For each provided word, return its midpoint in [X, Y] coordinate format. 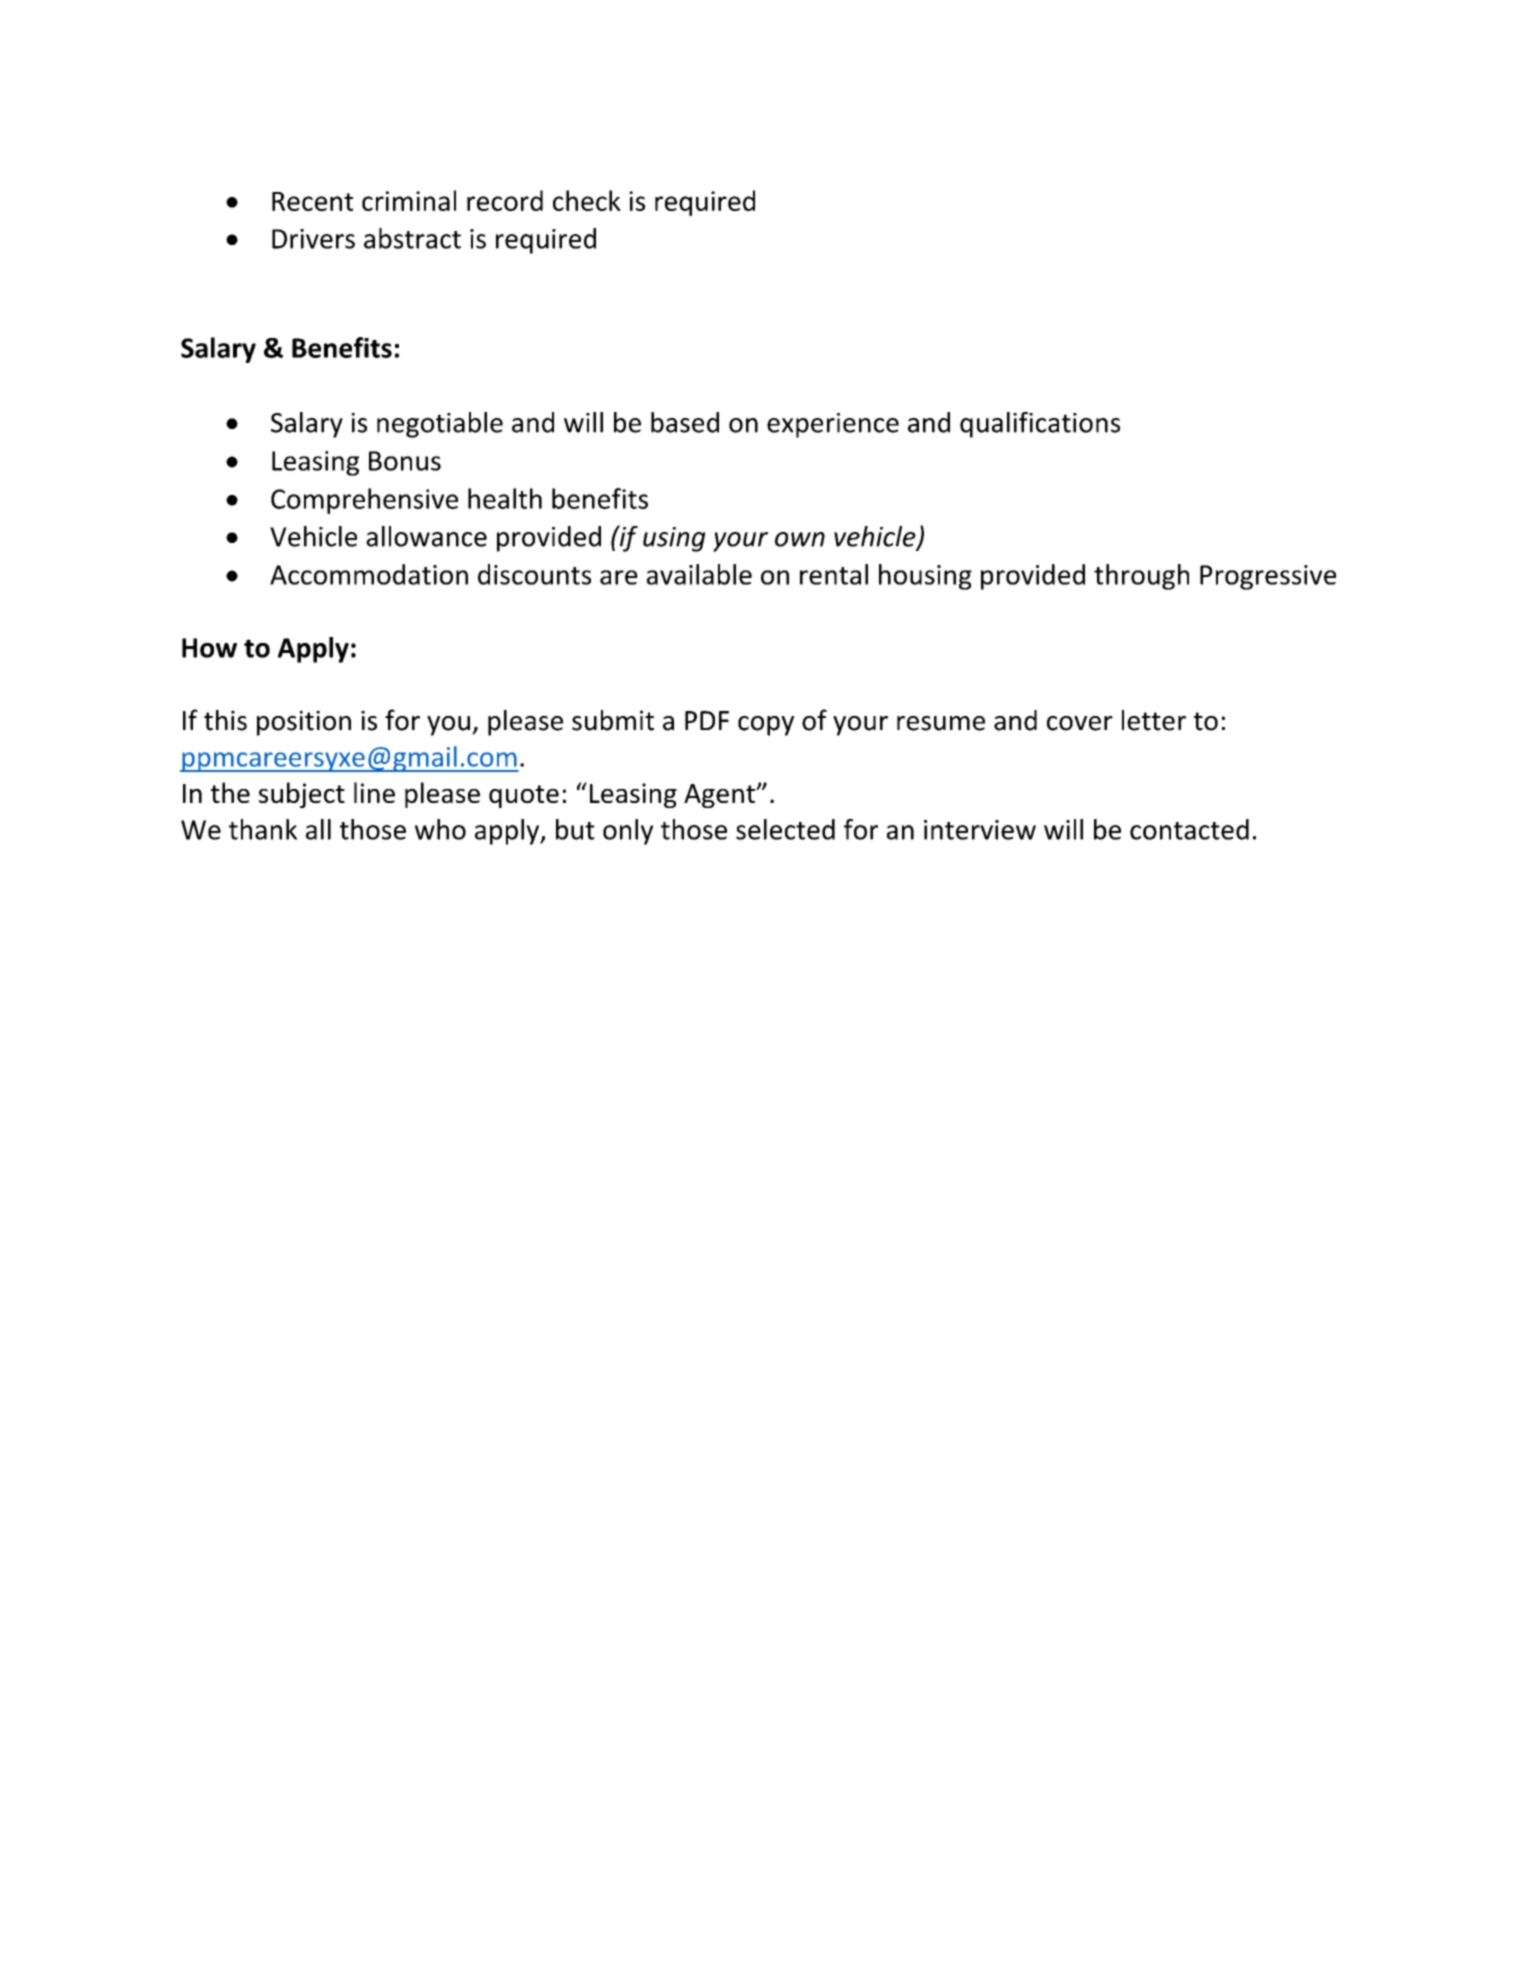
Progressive [1268, 577]
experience [833, 425]
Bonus [405, 461]
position [304, 723]
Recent [312, 201]
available [699, 574]
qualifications [1040, 425]
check [587, 200]
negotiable [440, 425]
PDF [707, 720]
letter [1154, 720]
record [505, 200]
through [1141, 577]
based [685, 422]
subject [302, 795]
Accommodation [369, 574]
